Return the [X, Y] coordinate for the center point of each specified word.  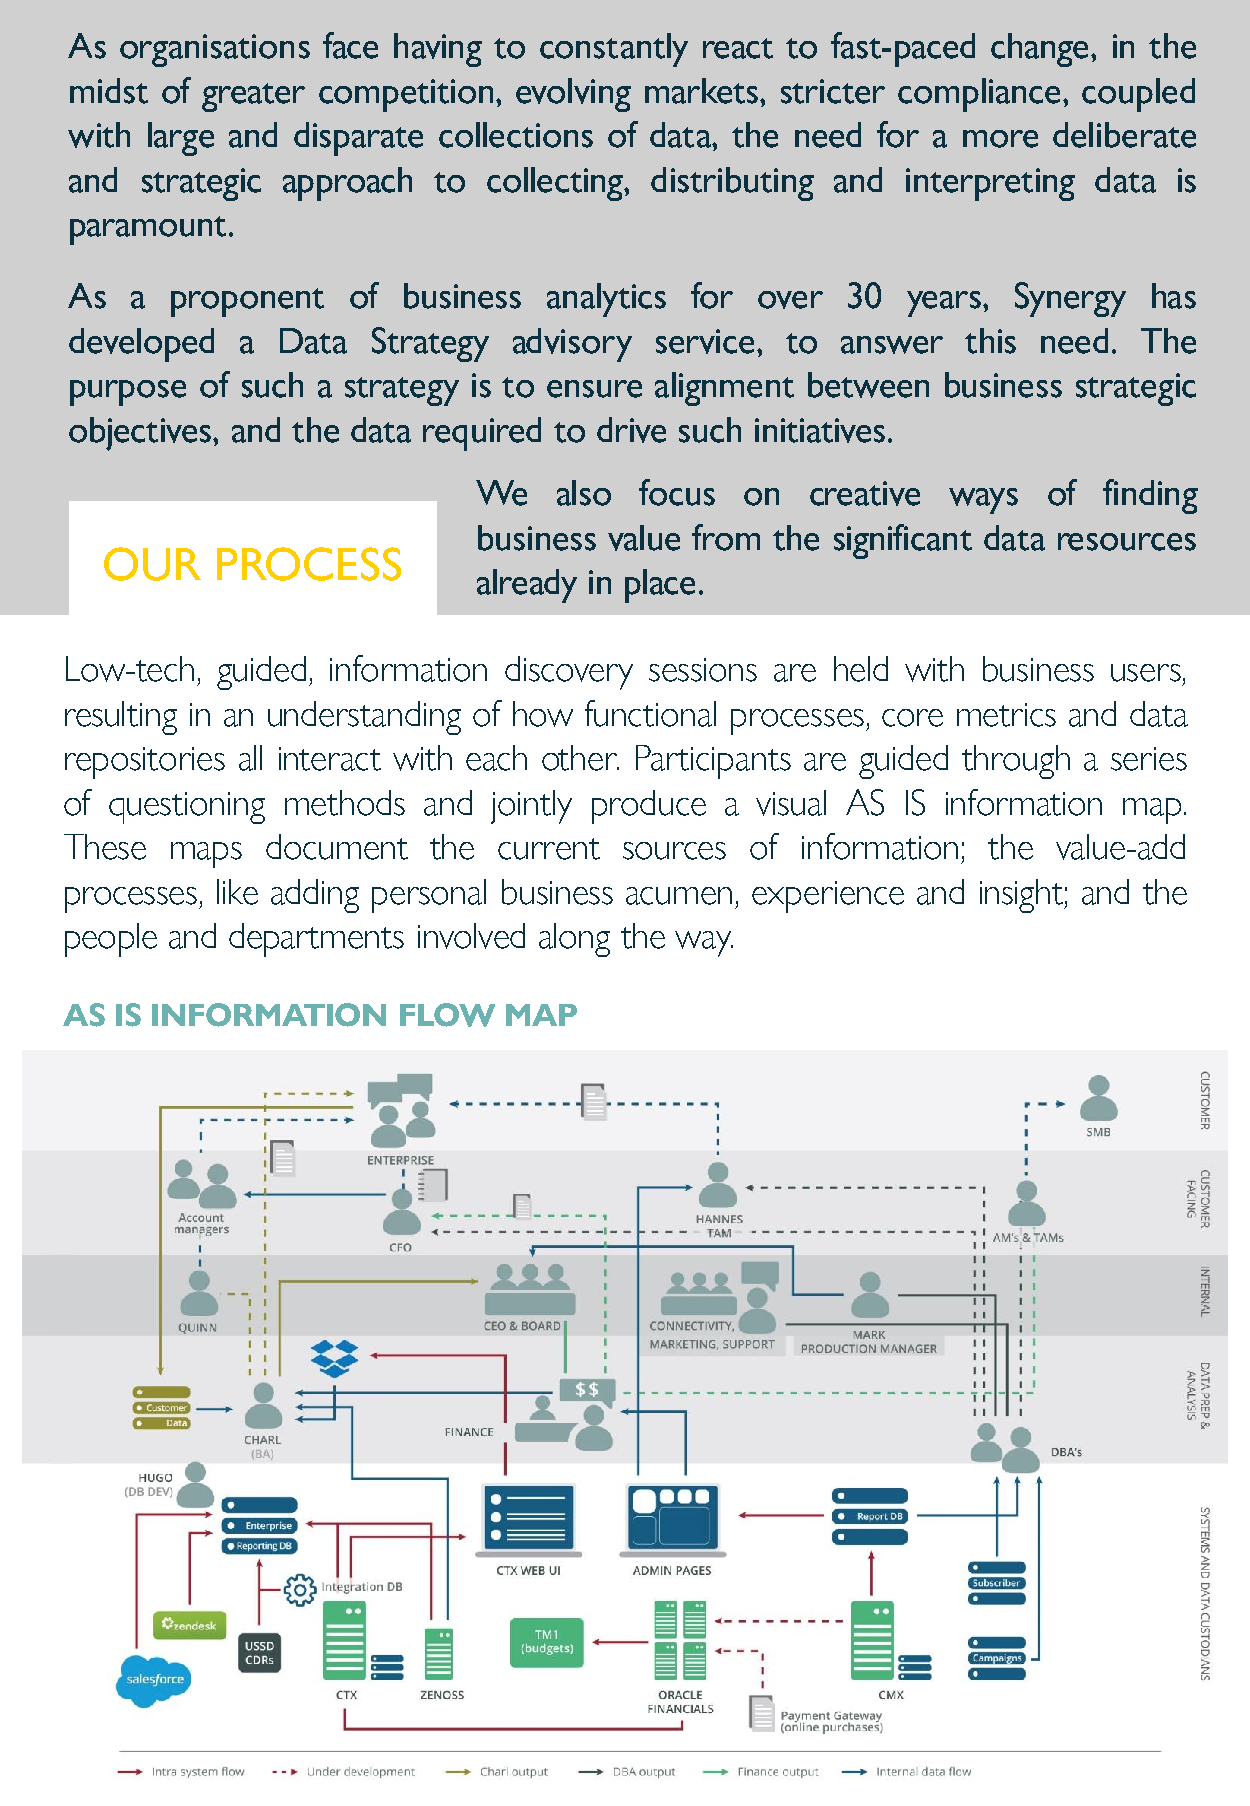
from [726, 537]
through [1016, 762]
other [580, 758]
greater [253, 97]
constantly [614, 50]
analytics [606, 300]
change [1039, 50]
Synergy [1070, 299]
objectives [140, 434]
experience [828, 897]
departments [316, 940]
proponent [247, 302]
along [574, 940]
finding [1150, 496]
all [250, 758]
